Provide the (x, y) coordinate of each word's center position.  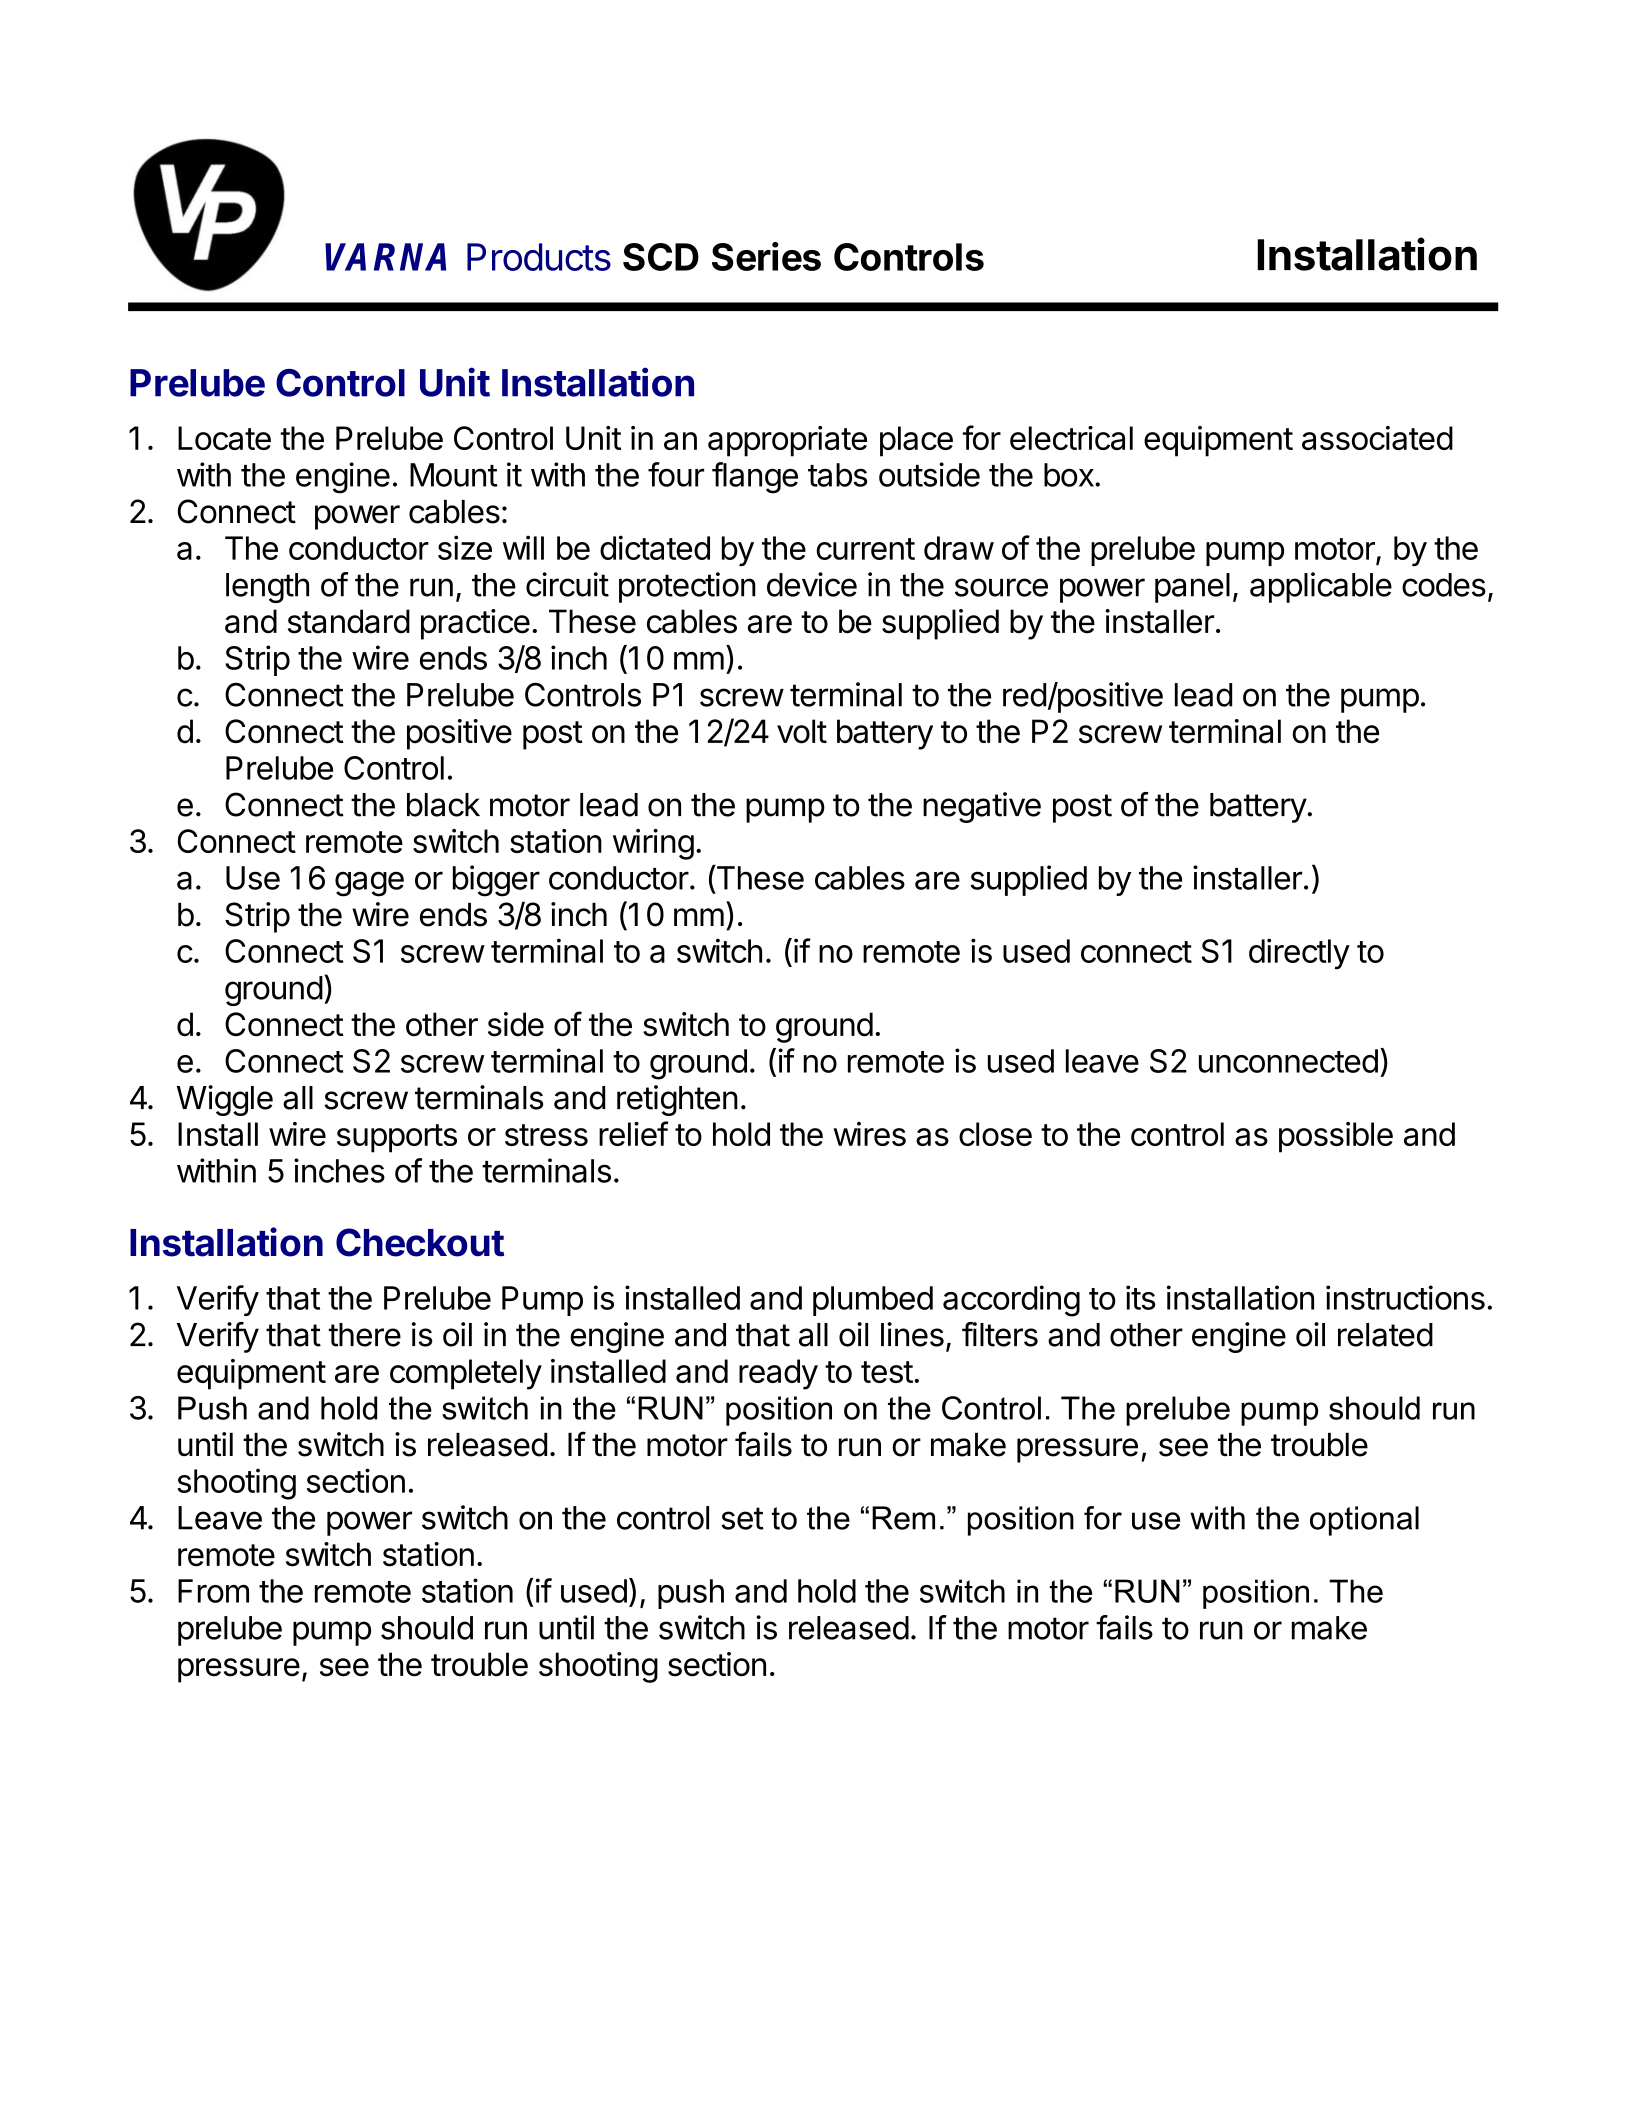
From (213, 1591)
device (812, 584)
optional (1364, 1521)
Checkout (420, 1242)
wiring (653, 844)
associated (1377, 438)
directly (1299, 954)
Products (539, 257)
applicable (1321, 587)
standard (349, 621)
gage (369, 884)
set (742, 1518)
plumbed (873, 1301)
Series (766, 256)
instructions (1405, 1297)
